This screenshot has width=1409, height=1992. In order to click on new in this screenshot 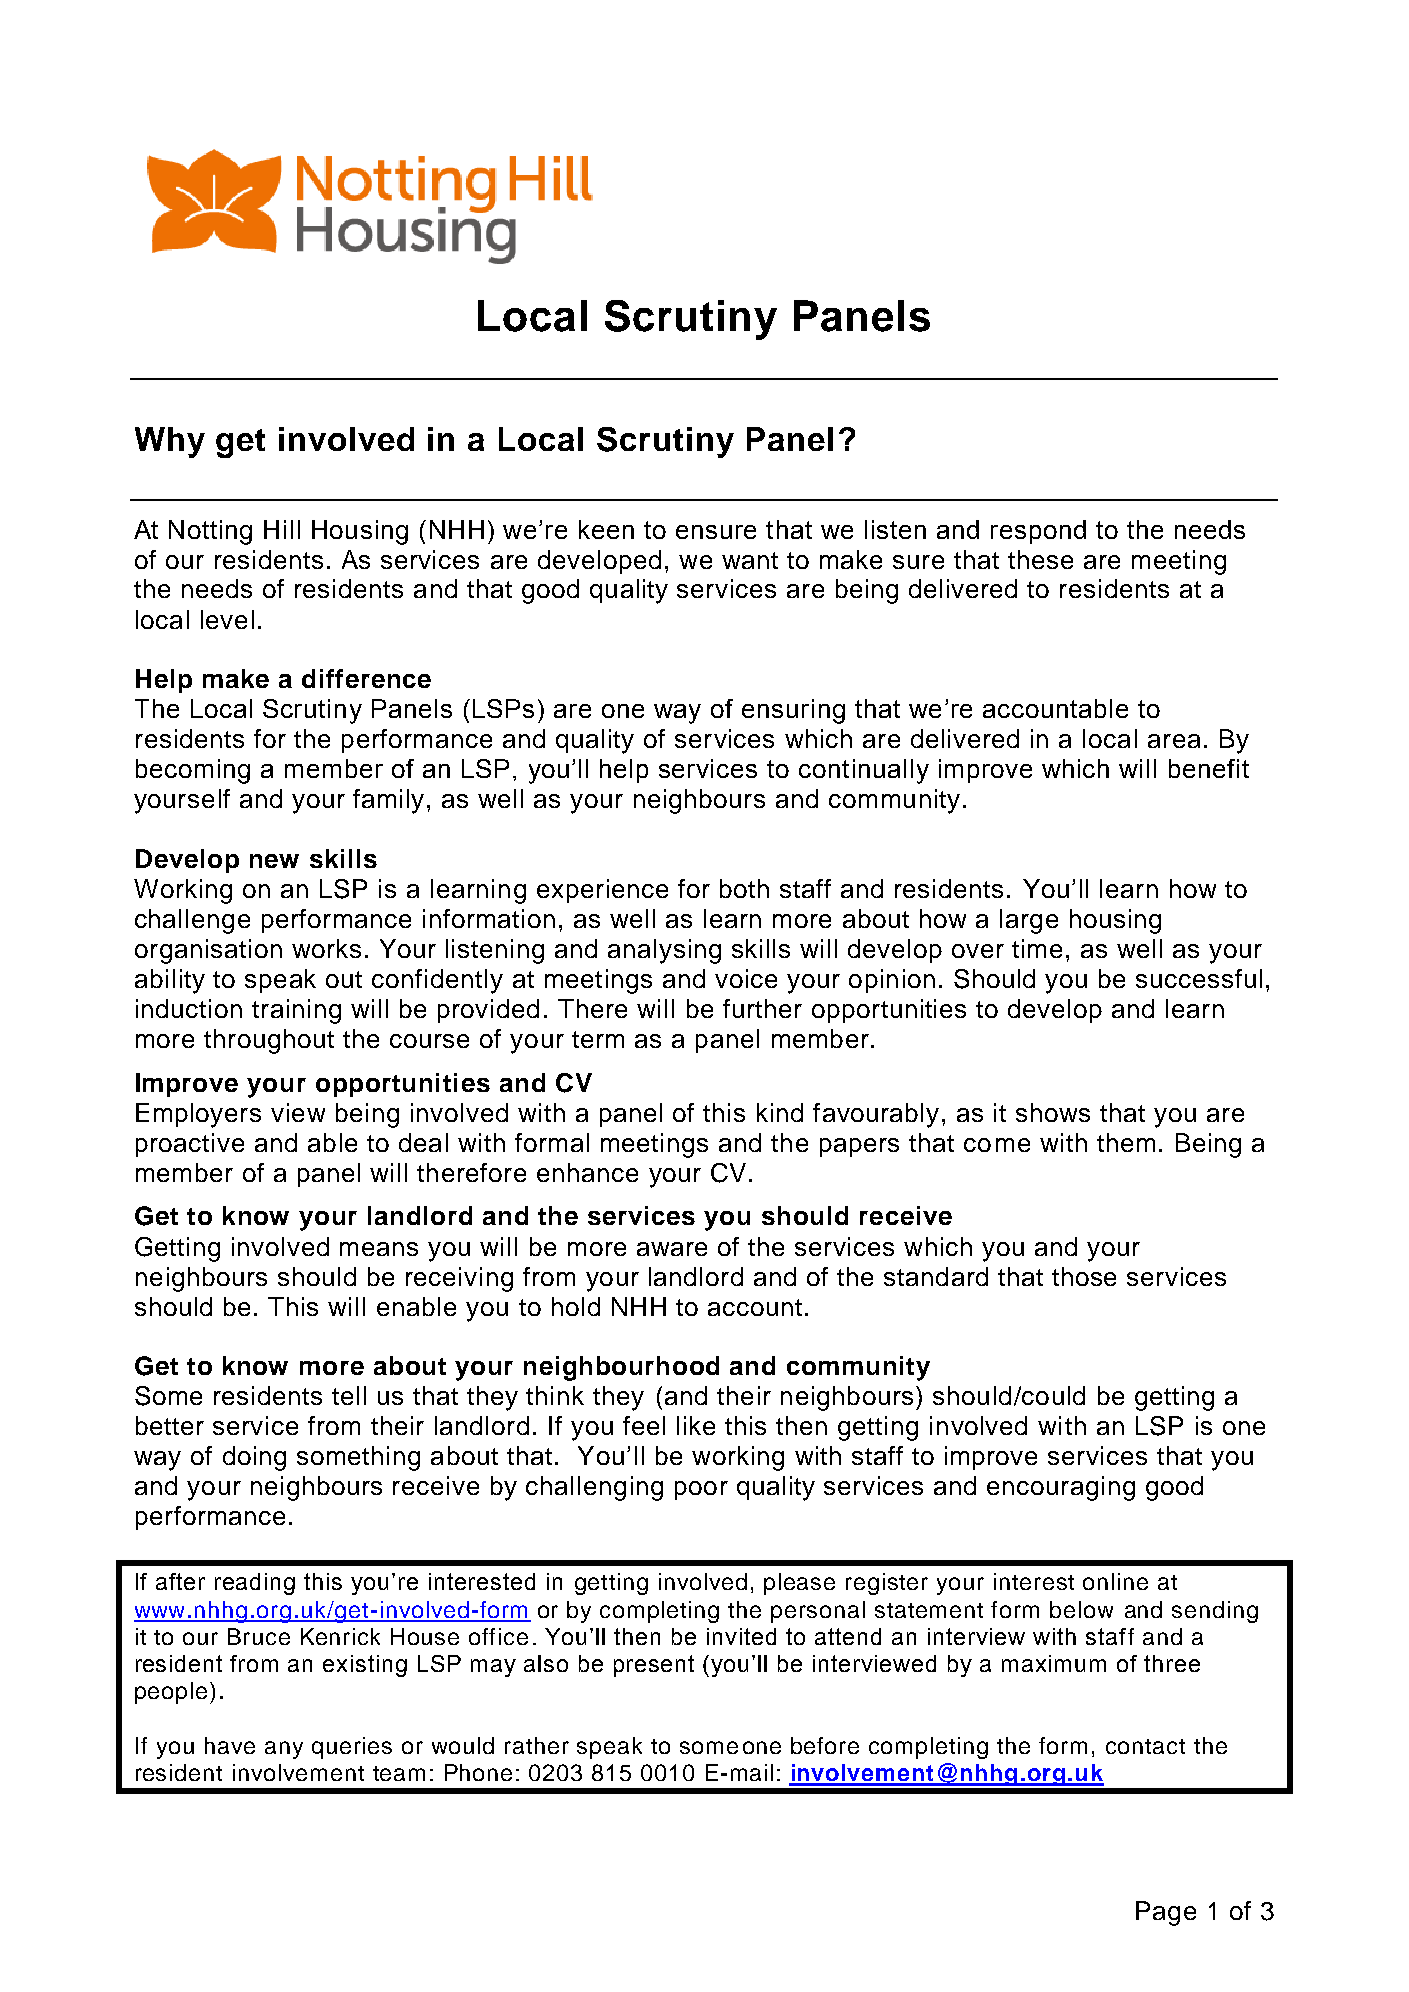, I will do `click(274, 861)`.
